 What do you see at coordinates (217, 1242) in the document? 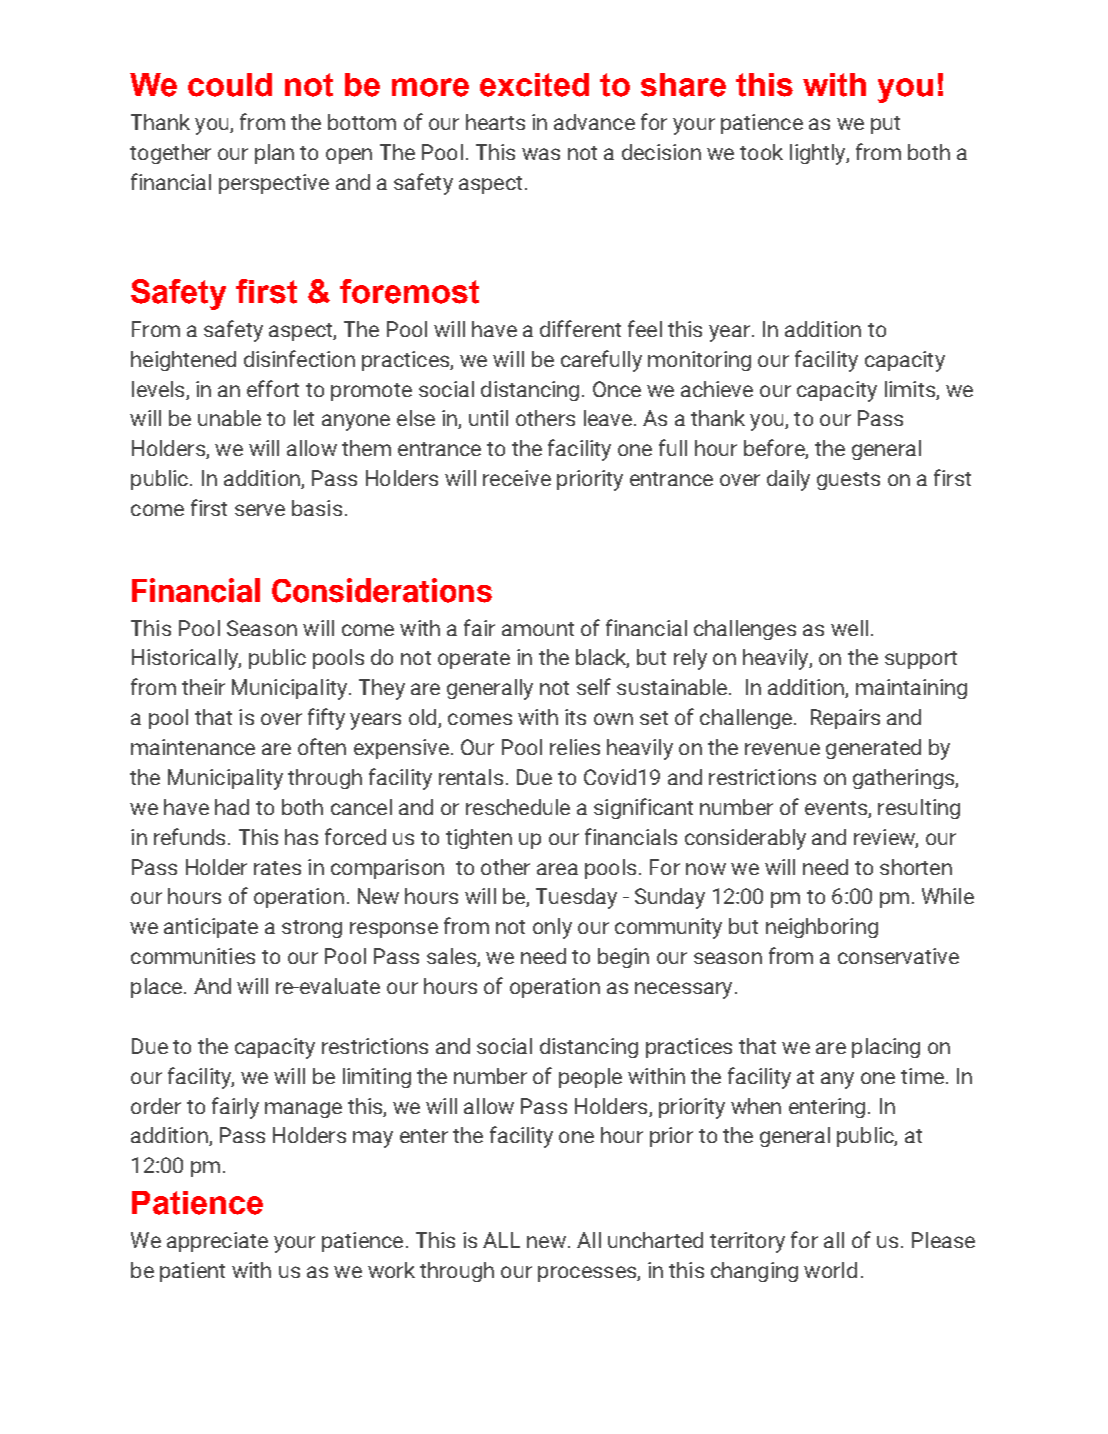
I see `appreciate` at bounding box center [217, 1242].
